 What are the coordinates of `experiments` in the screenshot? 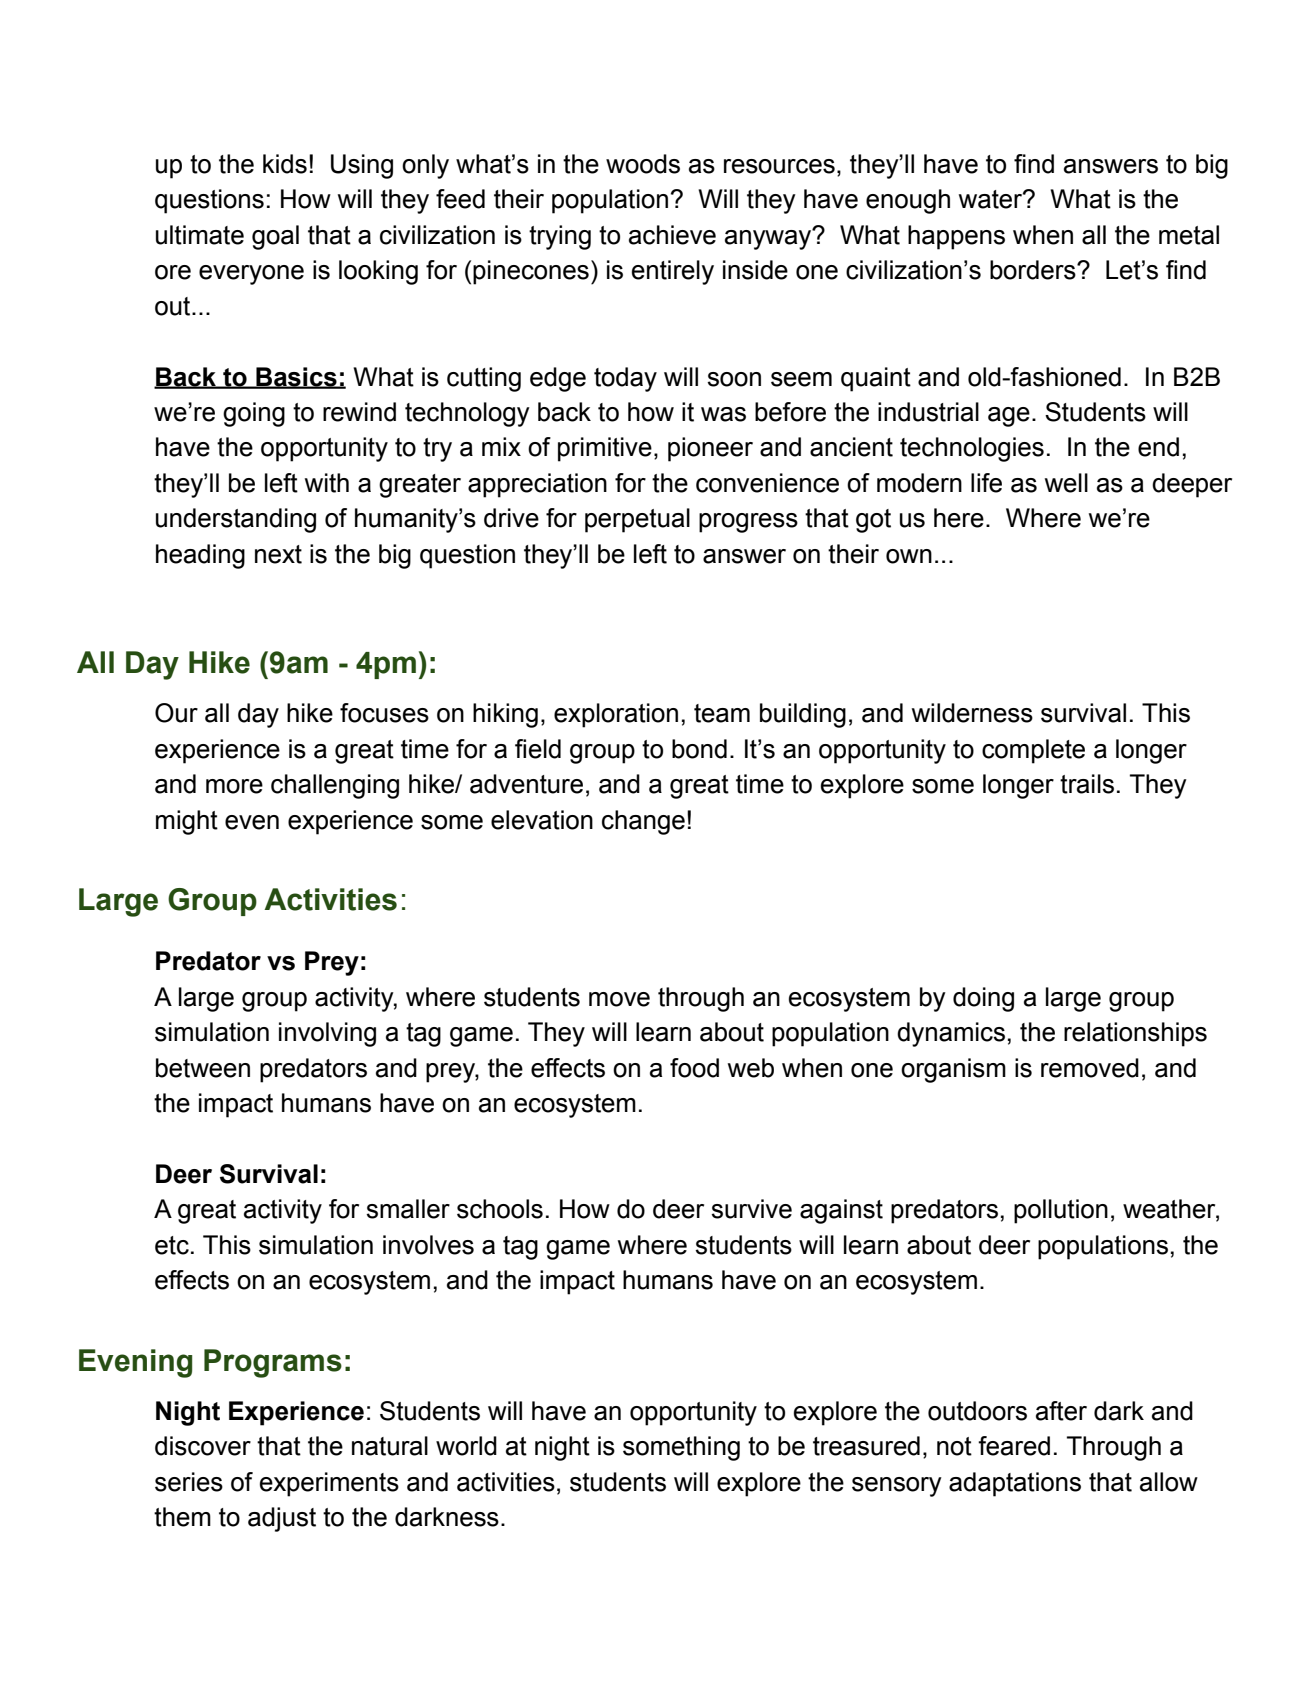 It's located at (329, 1484).
